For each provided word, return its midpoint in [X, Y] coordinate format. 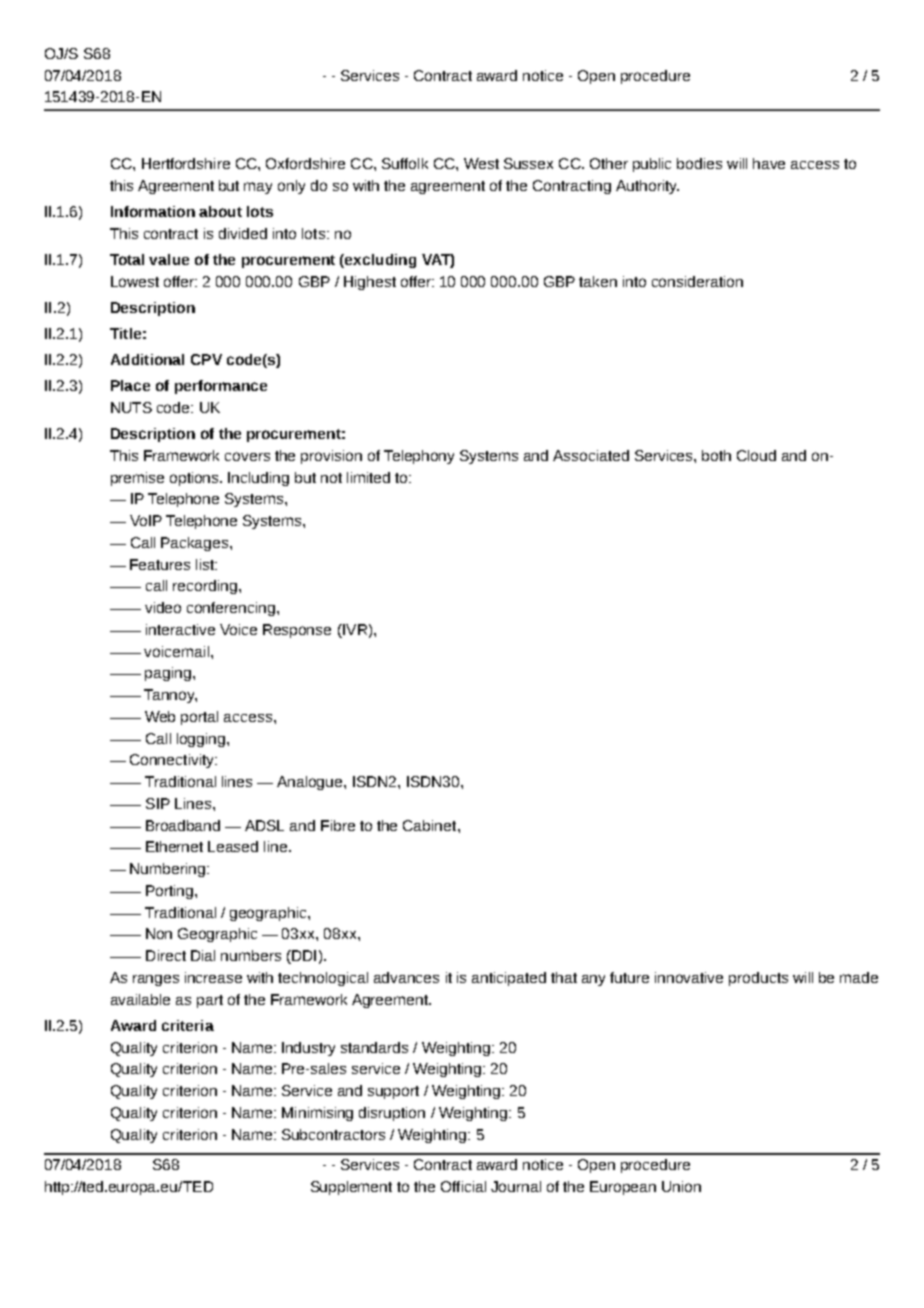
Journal [516, 1186]
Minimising [317, 1114]
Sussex [528, 163]
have [769, 163]
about [220, 211]
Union [681, 1186]
